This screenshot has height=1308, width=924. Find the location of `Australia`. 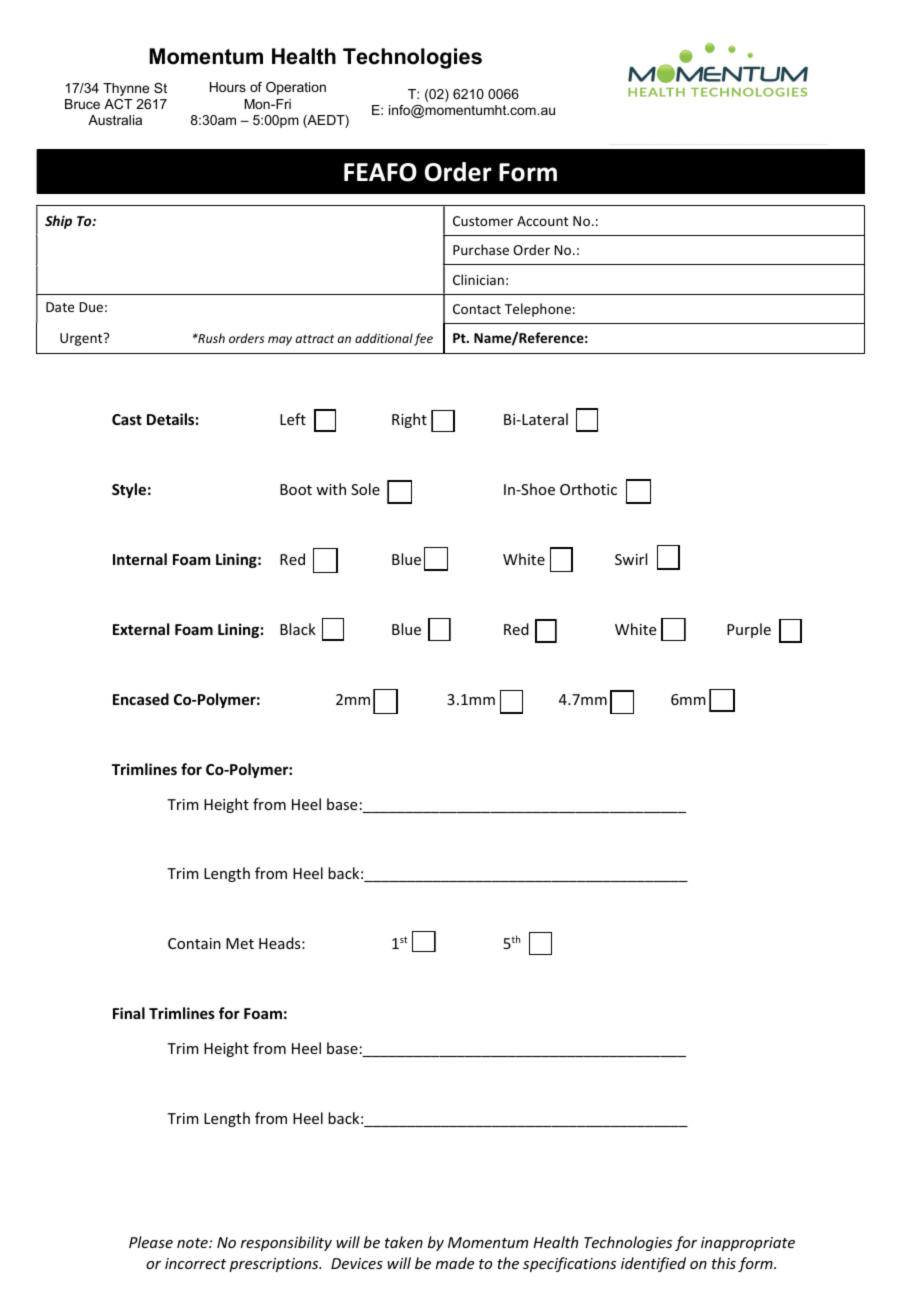

Australia is located at coordinates (115, 120).
